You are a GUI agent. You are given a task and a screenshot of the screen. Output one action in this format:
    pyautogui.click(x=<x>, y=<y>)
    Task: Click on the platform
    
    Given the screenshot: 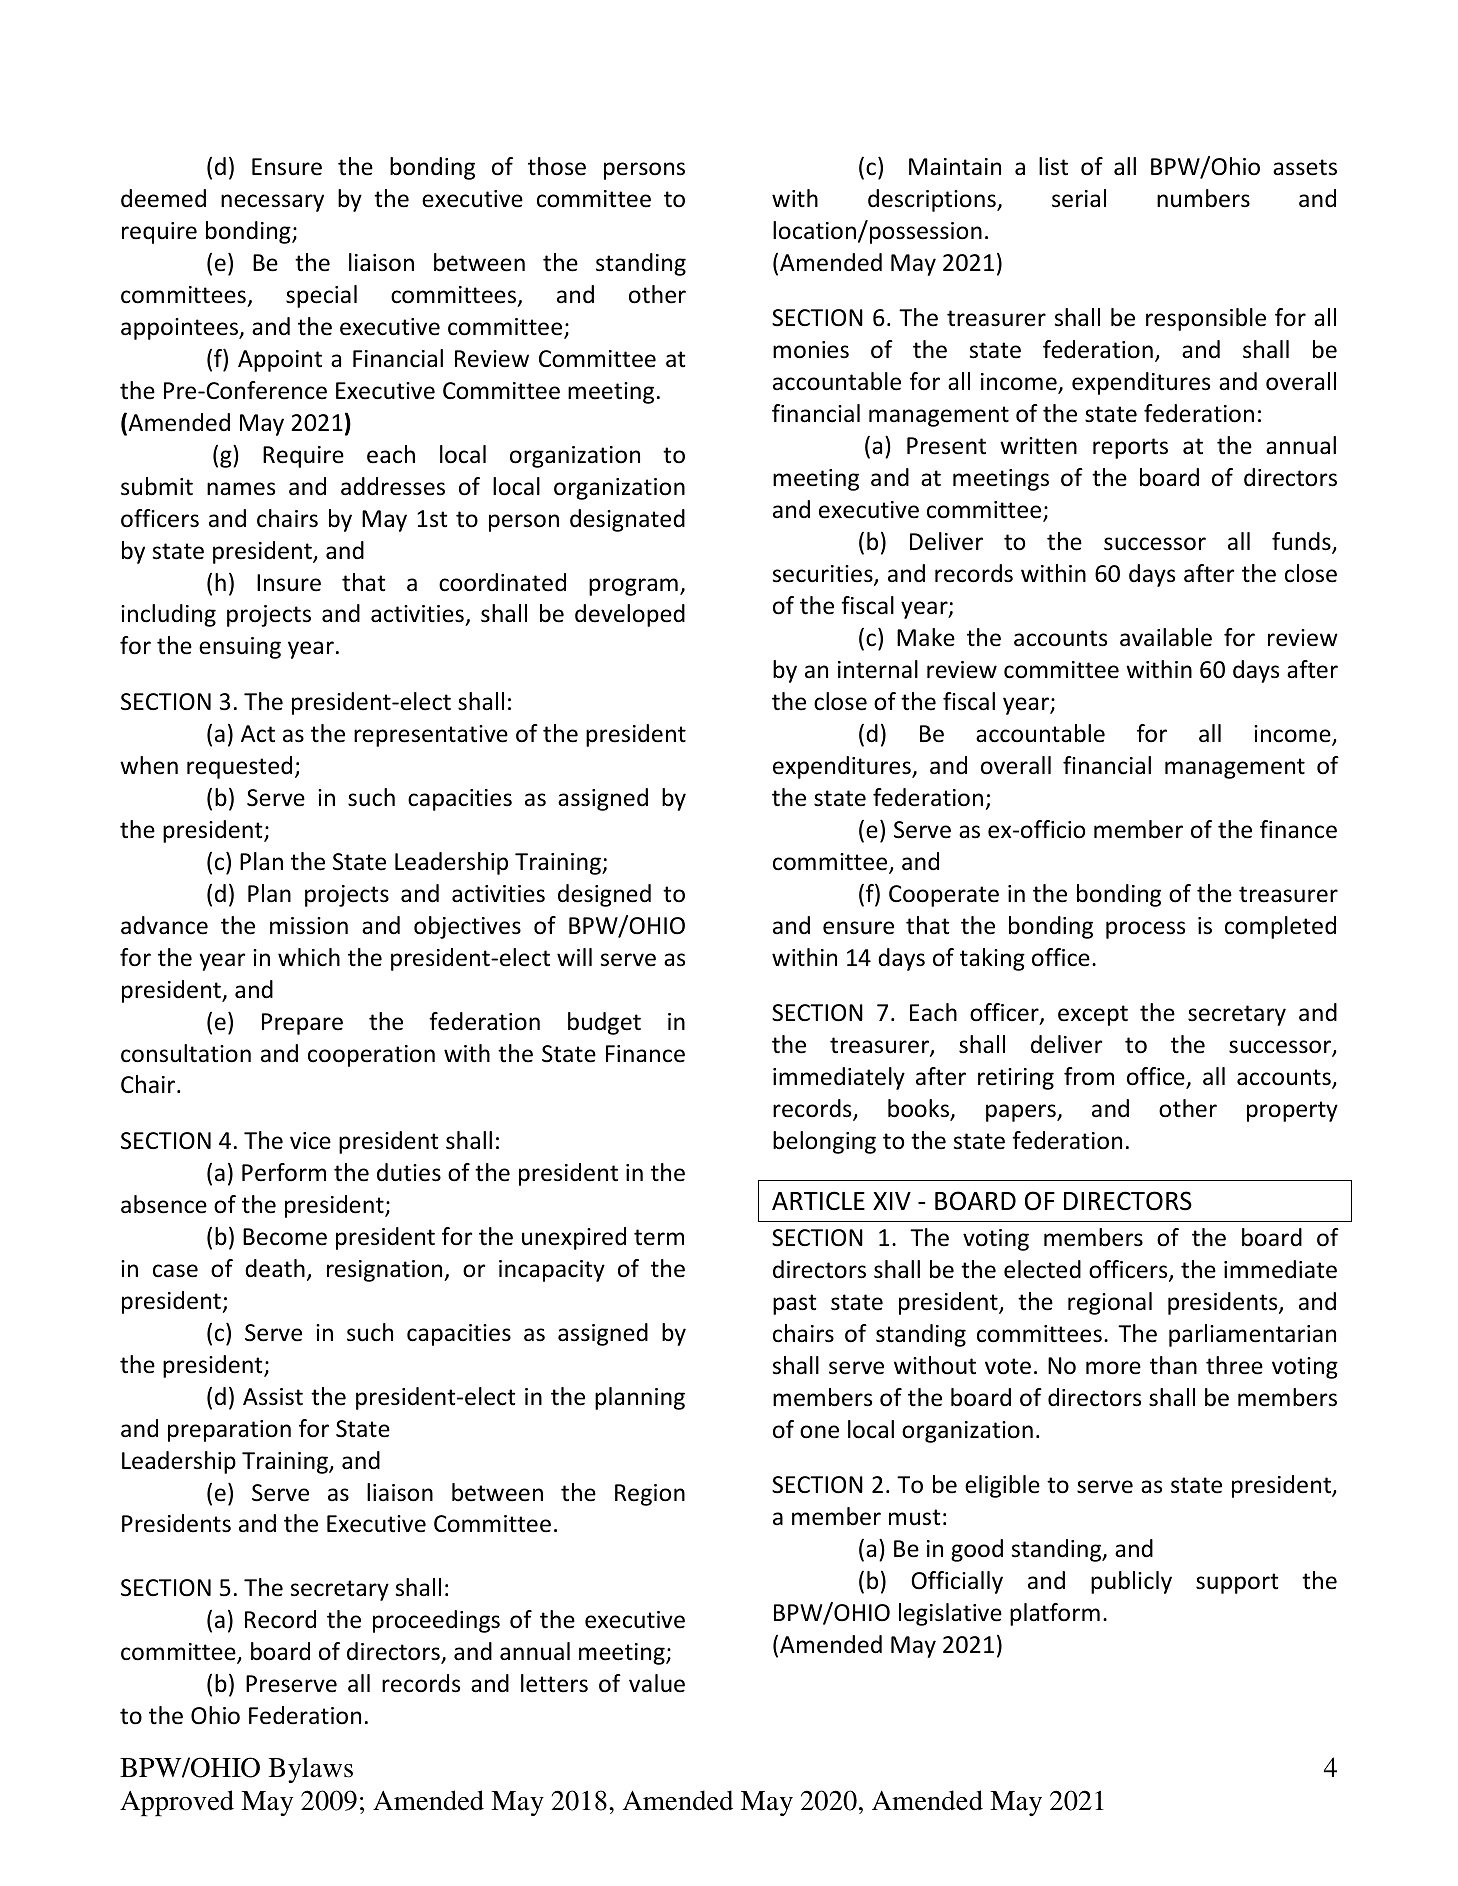 What is the action you would take?
    pyautogui.click(x=1055, y=1614)
